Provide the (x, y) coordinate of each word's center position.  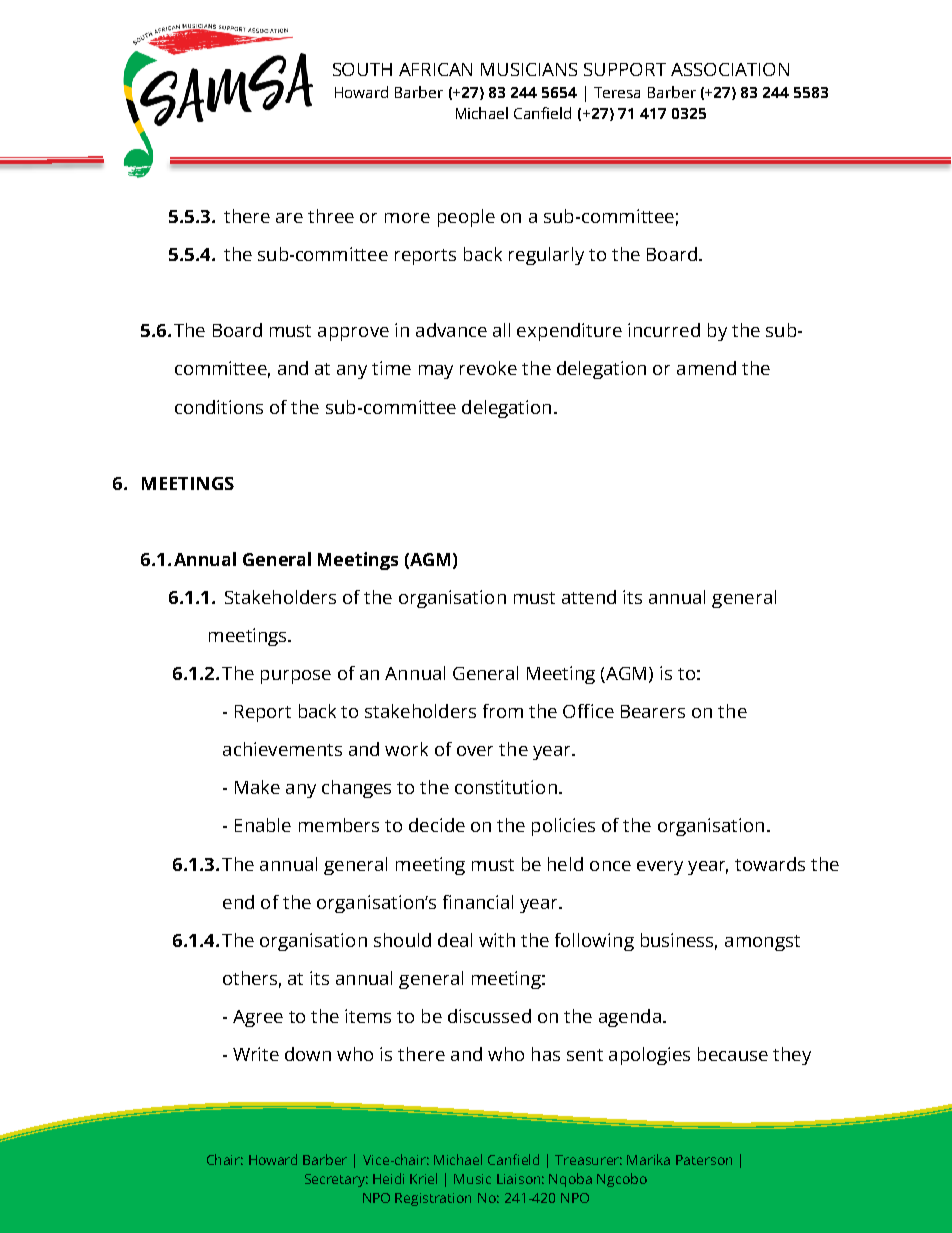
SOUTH (362, 69)
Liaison (520, 1179)
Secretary (336, 1180)
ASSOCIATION (730, 69)
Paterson (704, 1160)
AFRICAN (435, 69)
